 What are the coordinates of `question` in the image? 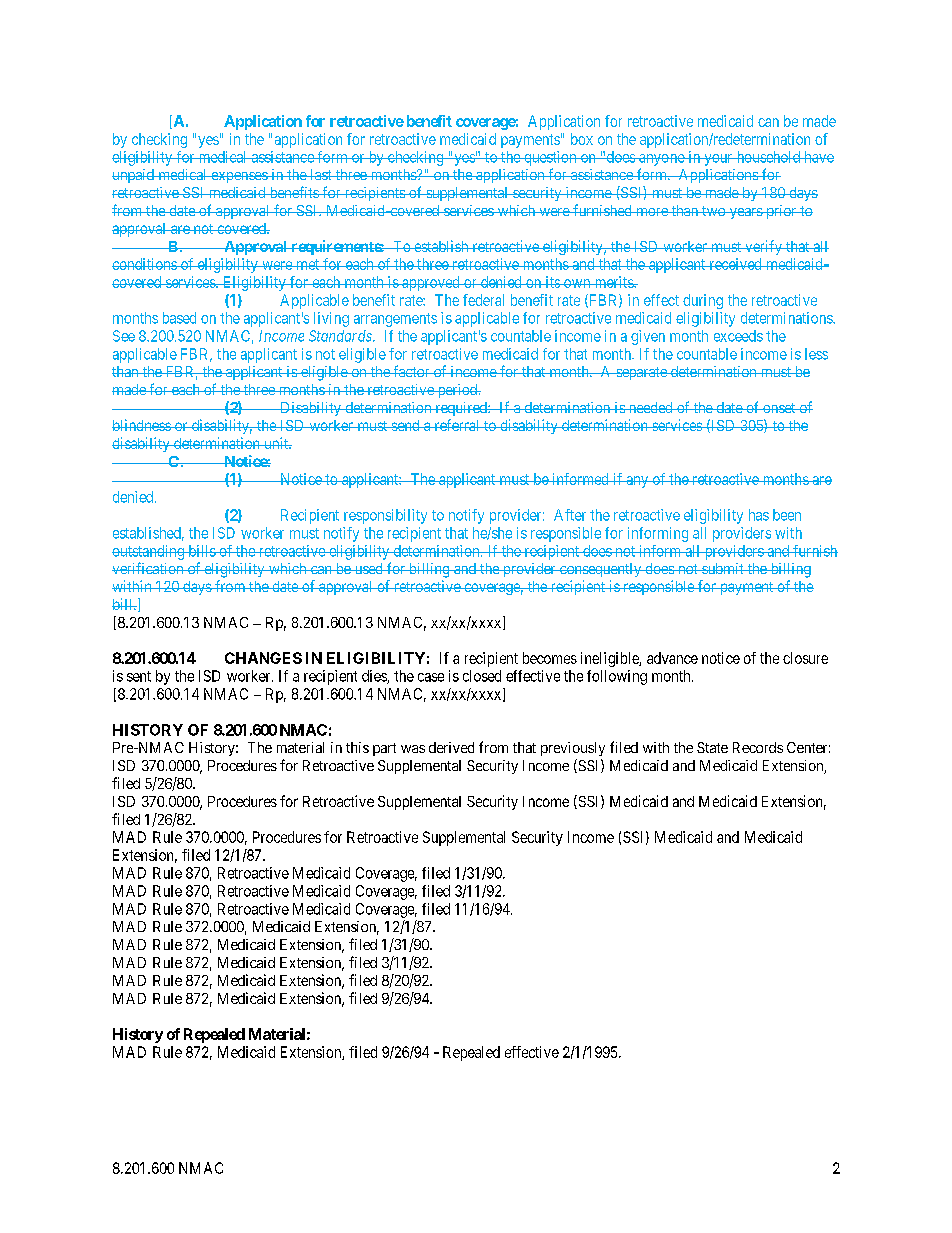 It's located at (550, 158).
